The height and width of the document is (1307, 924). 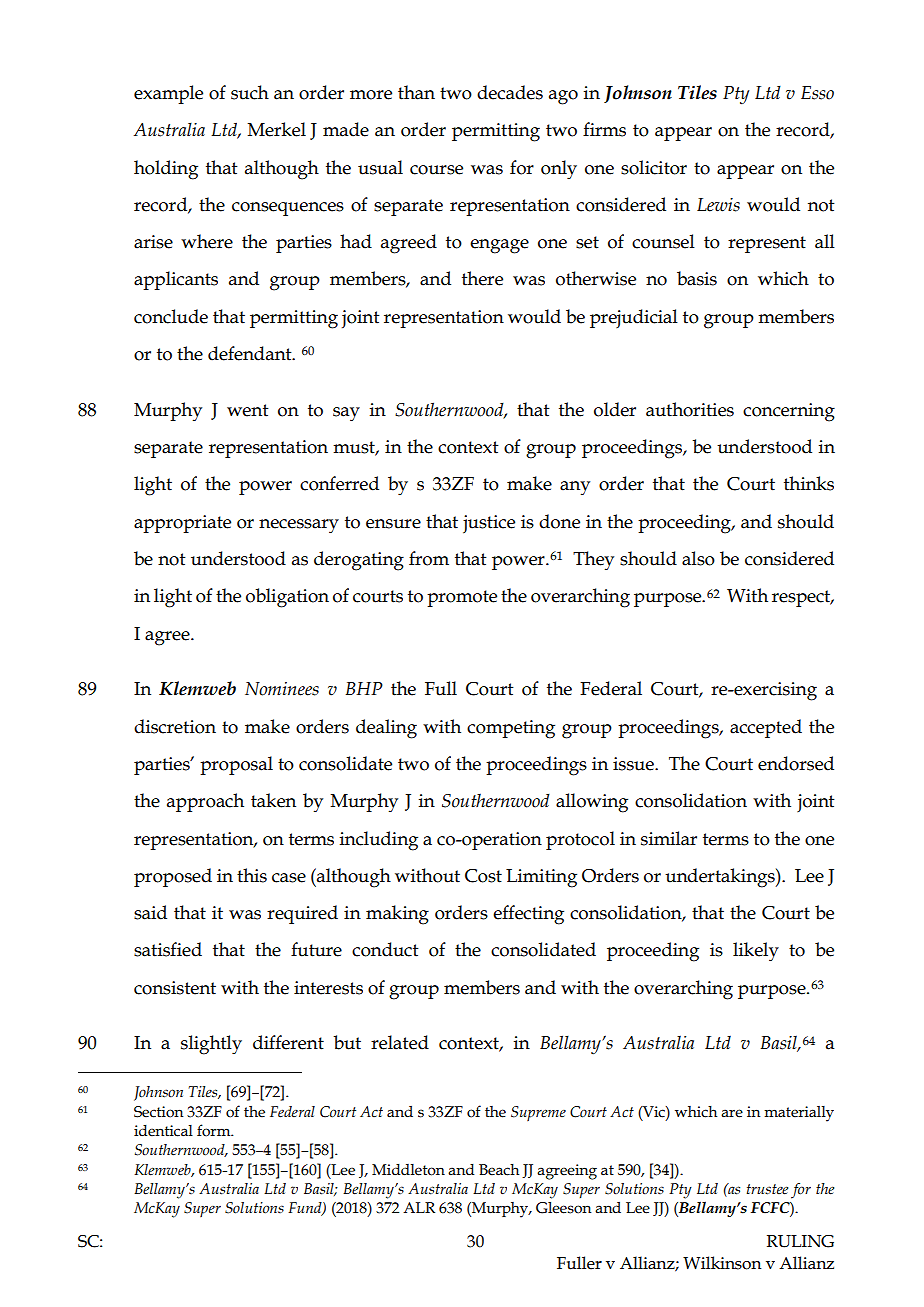 I want to click on such, so click(x=250, y=92).
